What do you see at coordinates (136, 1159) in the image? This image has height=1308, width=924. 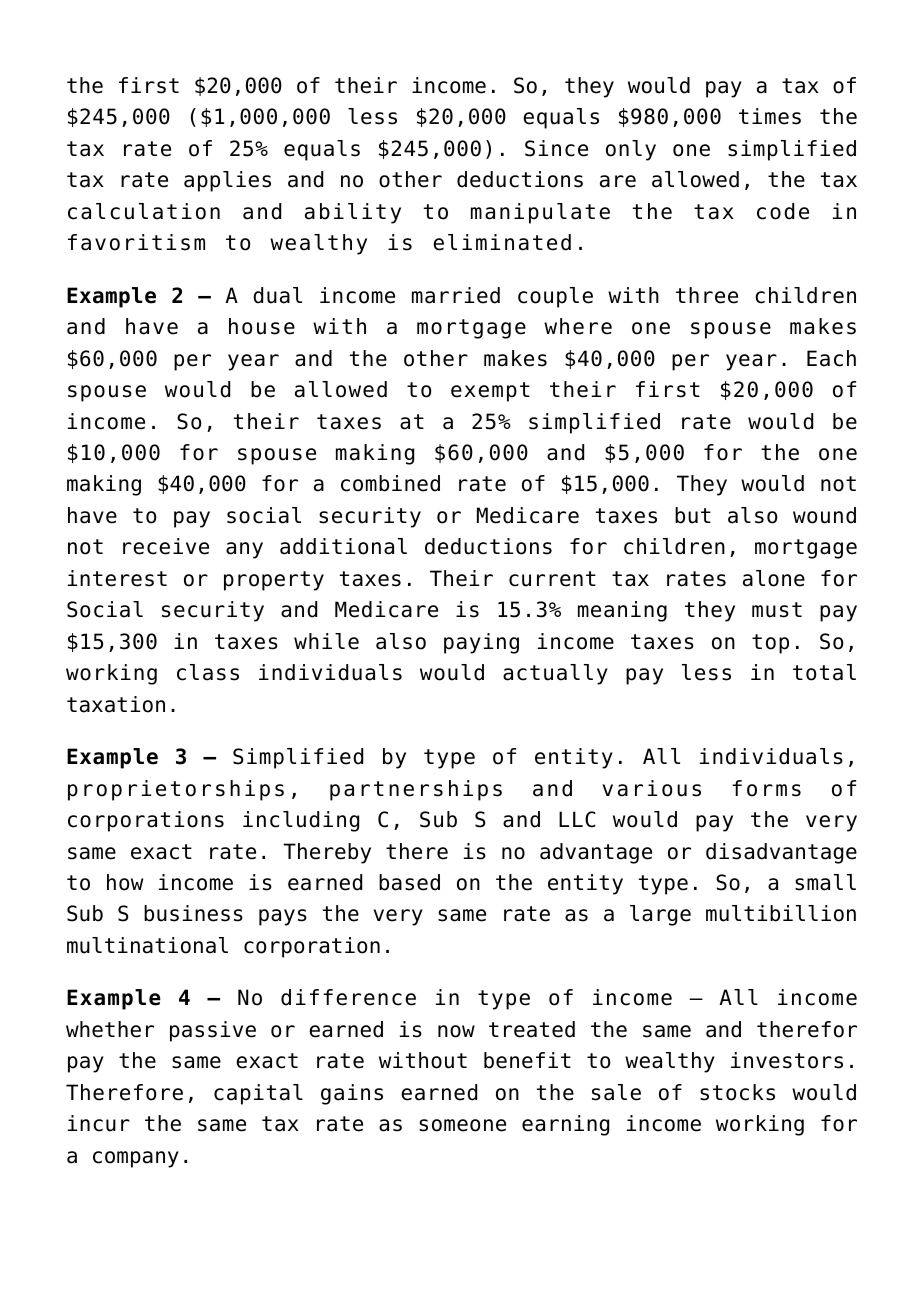 I see `company` at bounding box center [136, 1159].
